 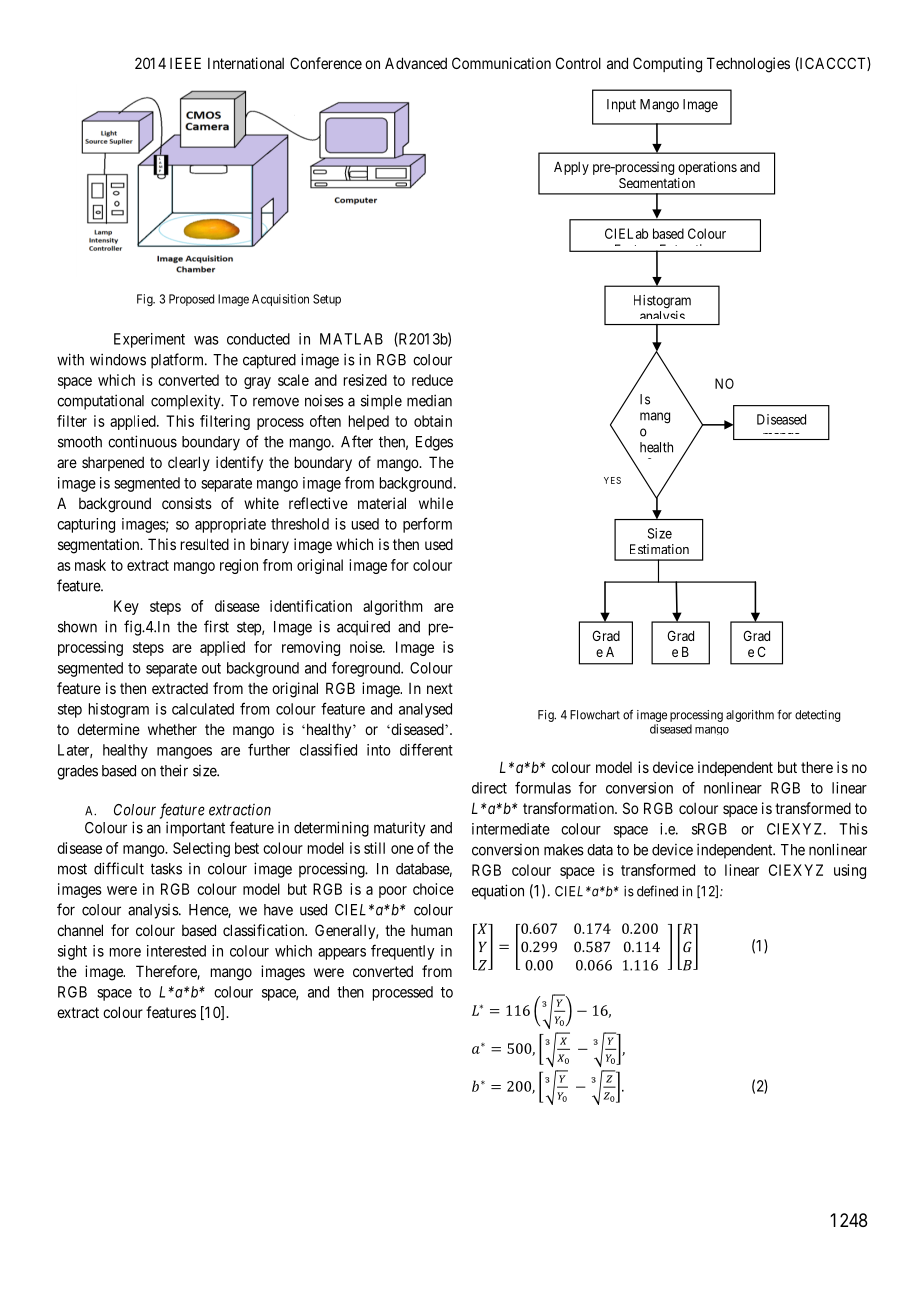 I want to click on MATLAB, so click(x=351, y=339).
